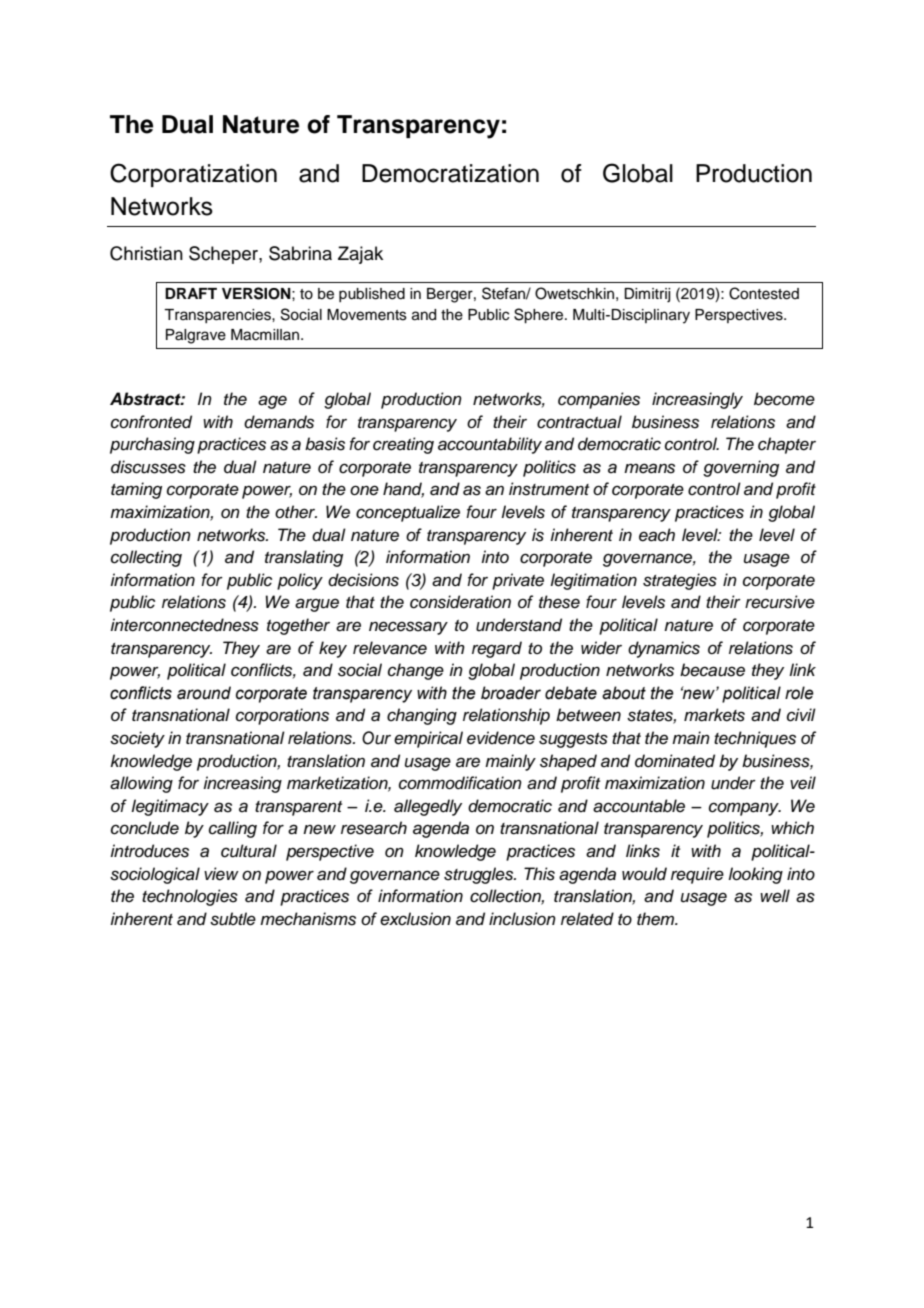 This screenshot has width=924, height=1308. What do you see at coordinates (764, 293) in the screenshot?
I see `Contested` at bounding box center [764, 293].
